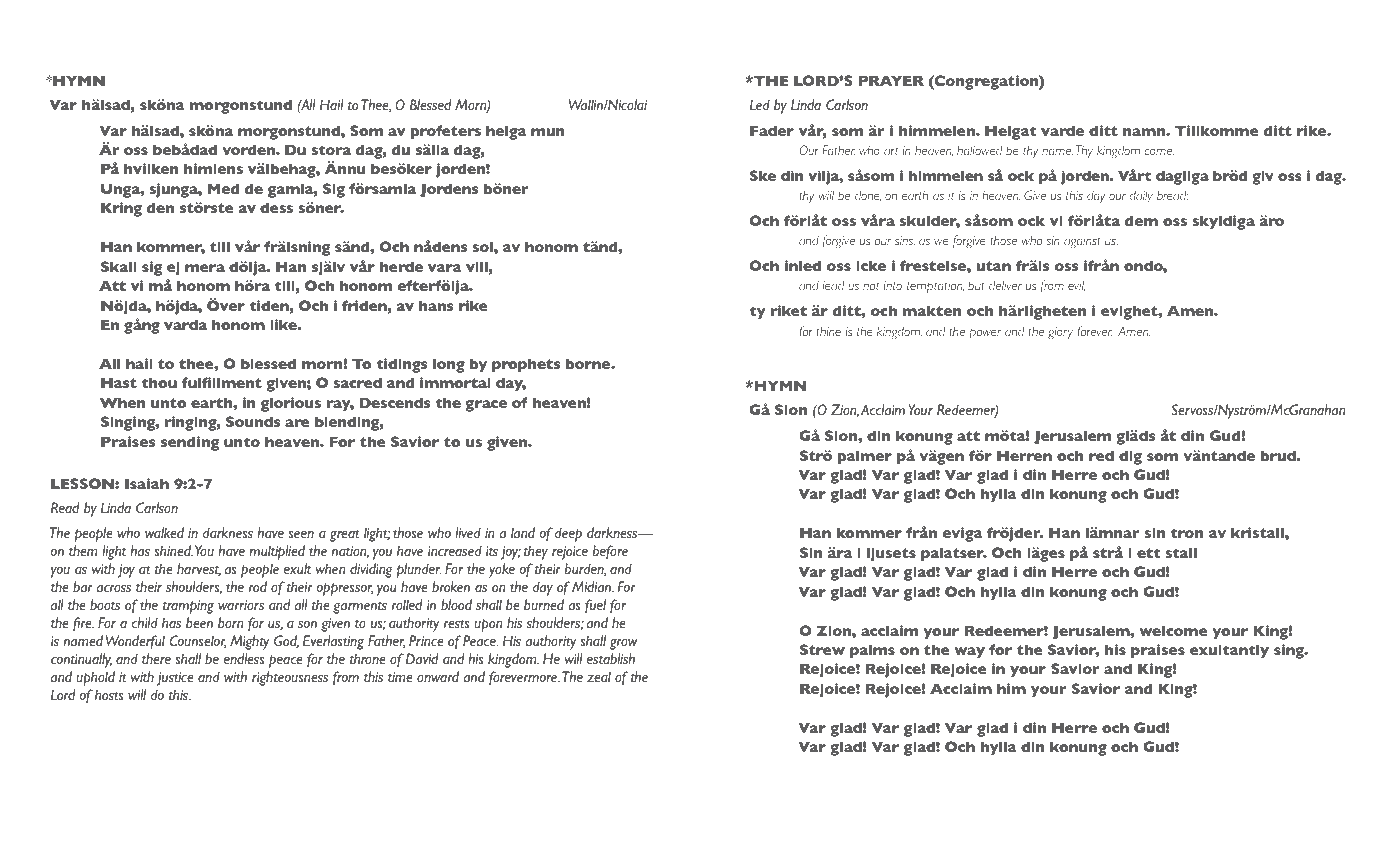 The width and height of the screenshot is (1400, 850). Describe the element at coordinates (772, 130) in the screenshot. I see `Fader` at that location.
